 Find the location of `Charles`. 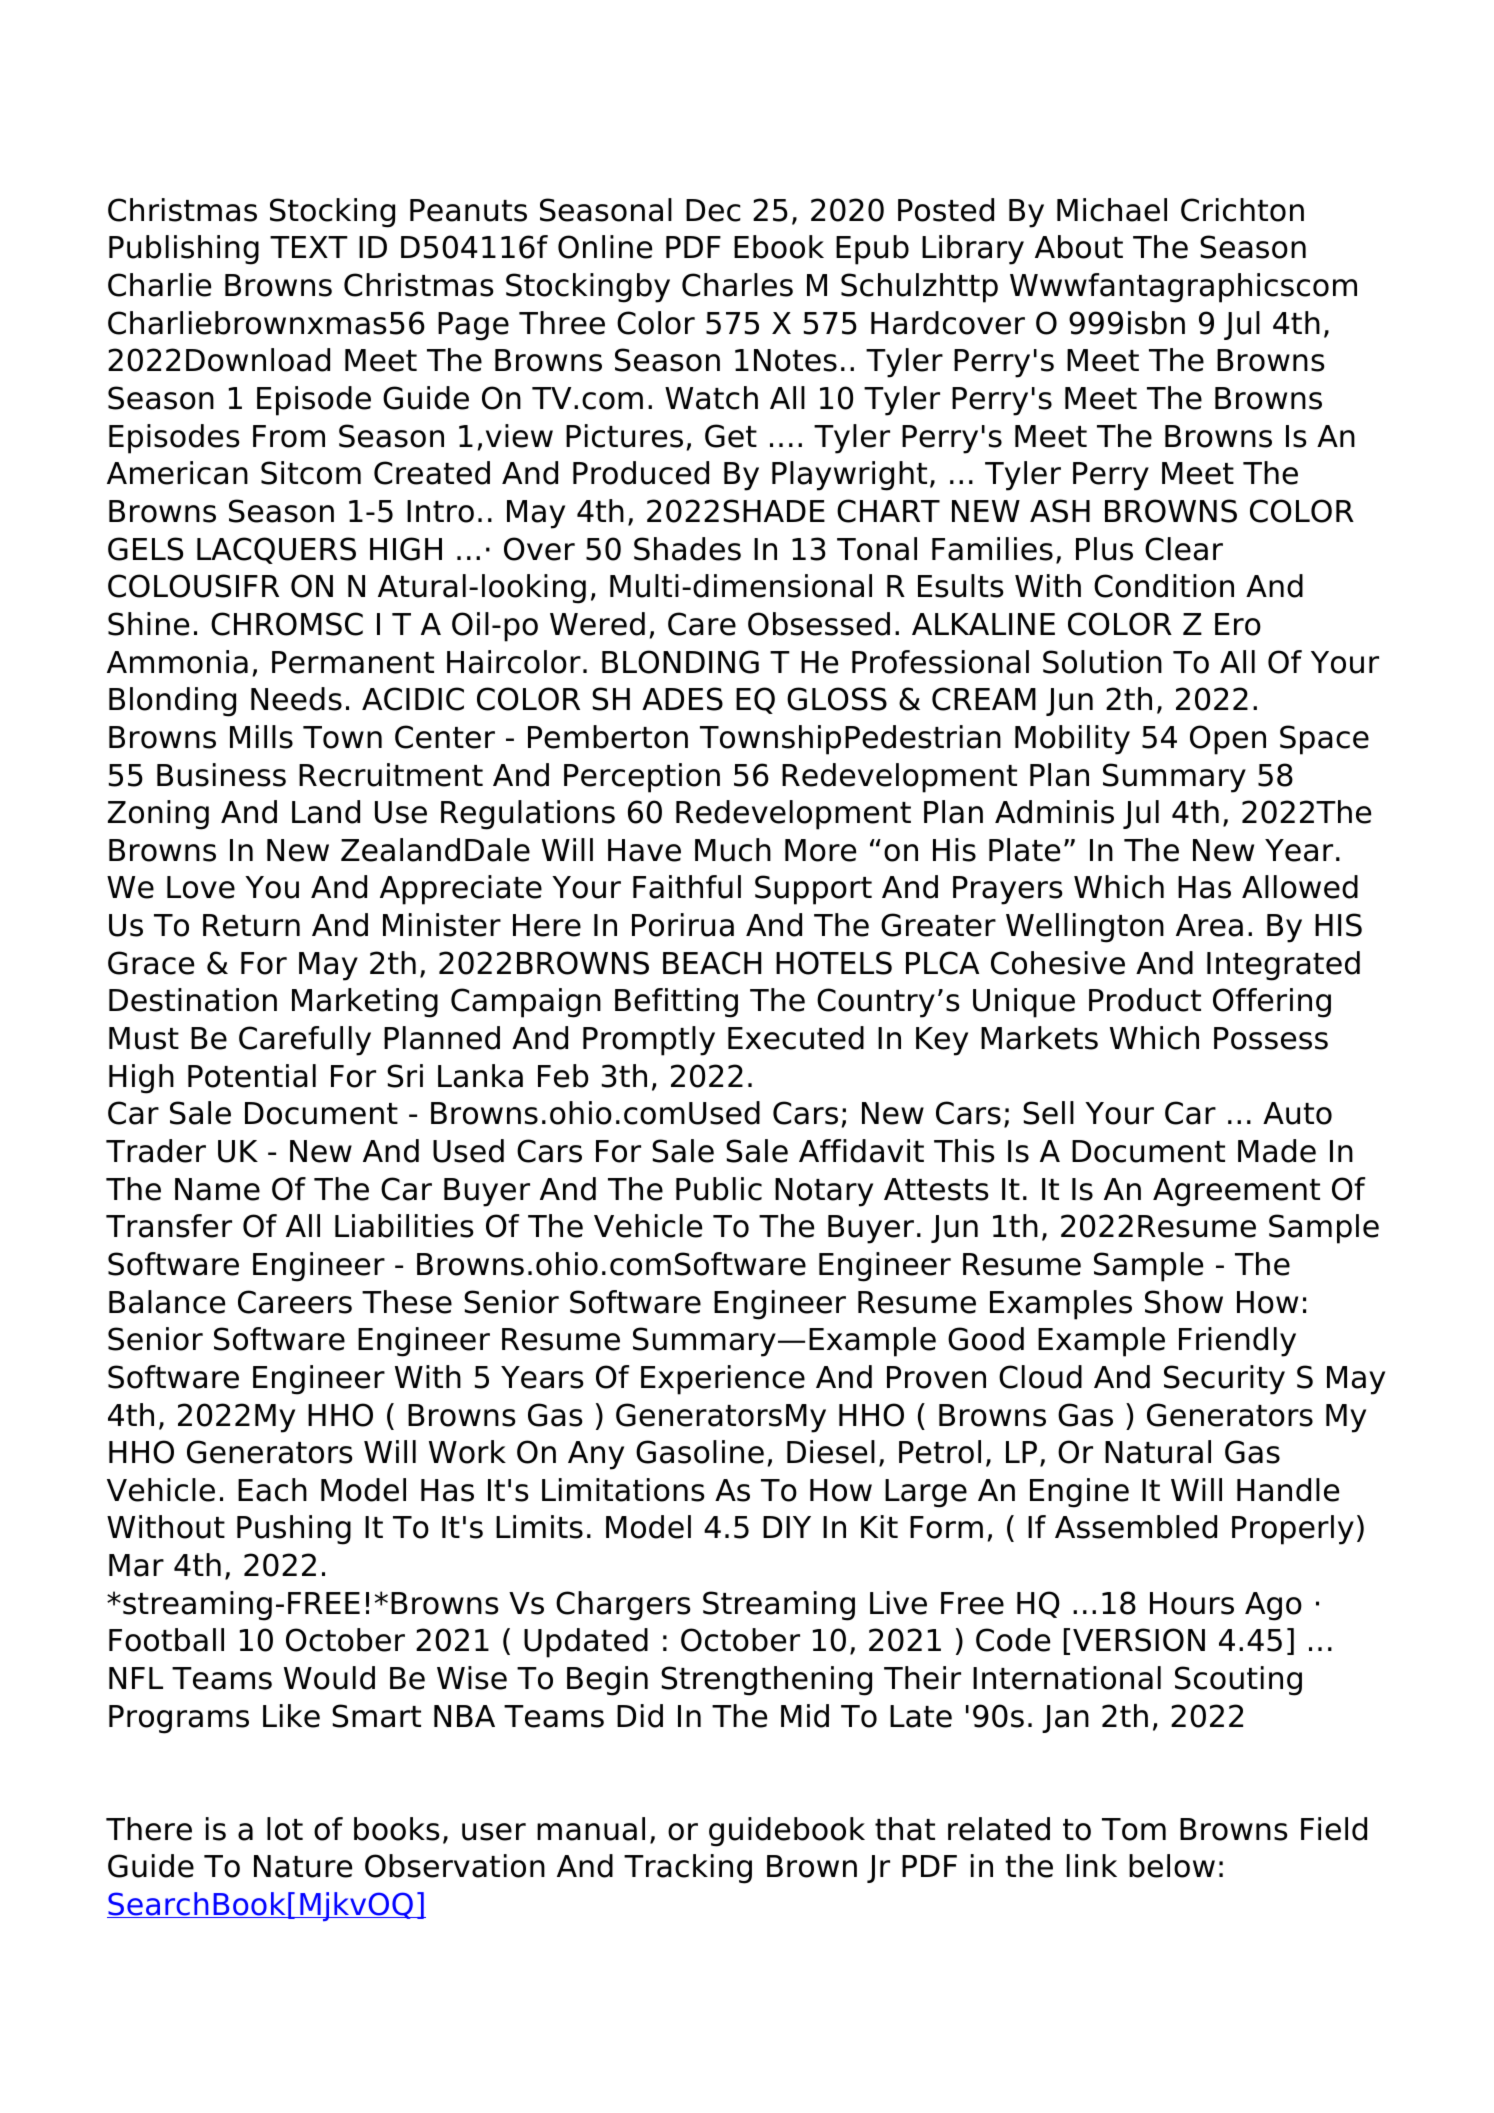

Charles is located at coordinates (737, 285).
